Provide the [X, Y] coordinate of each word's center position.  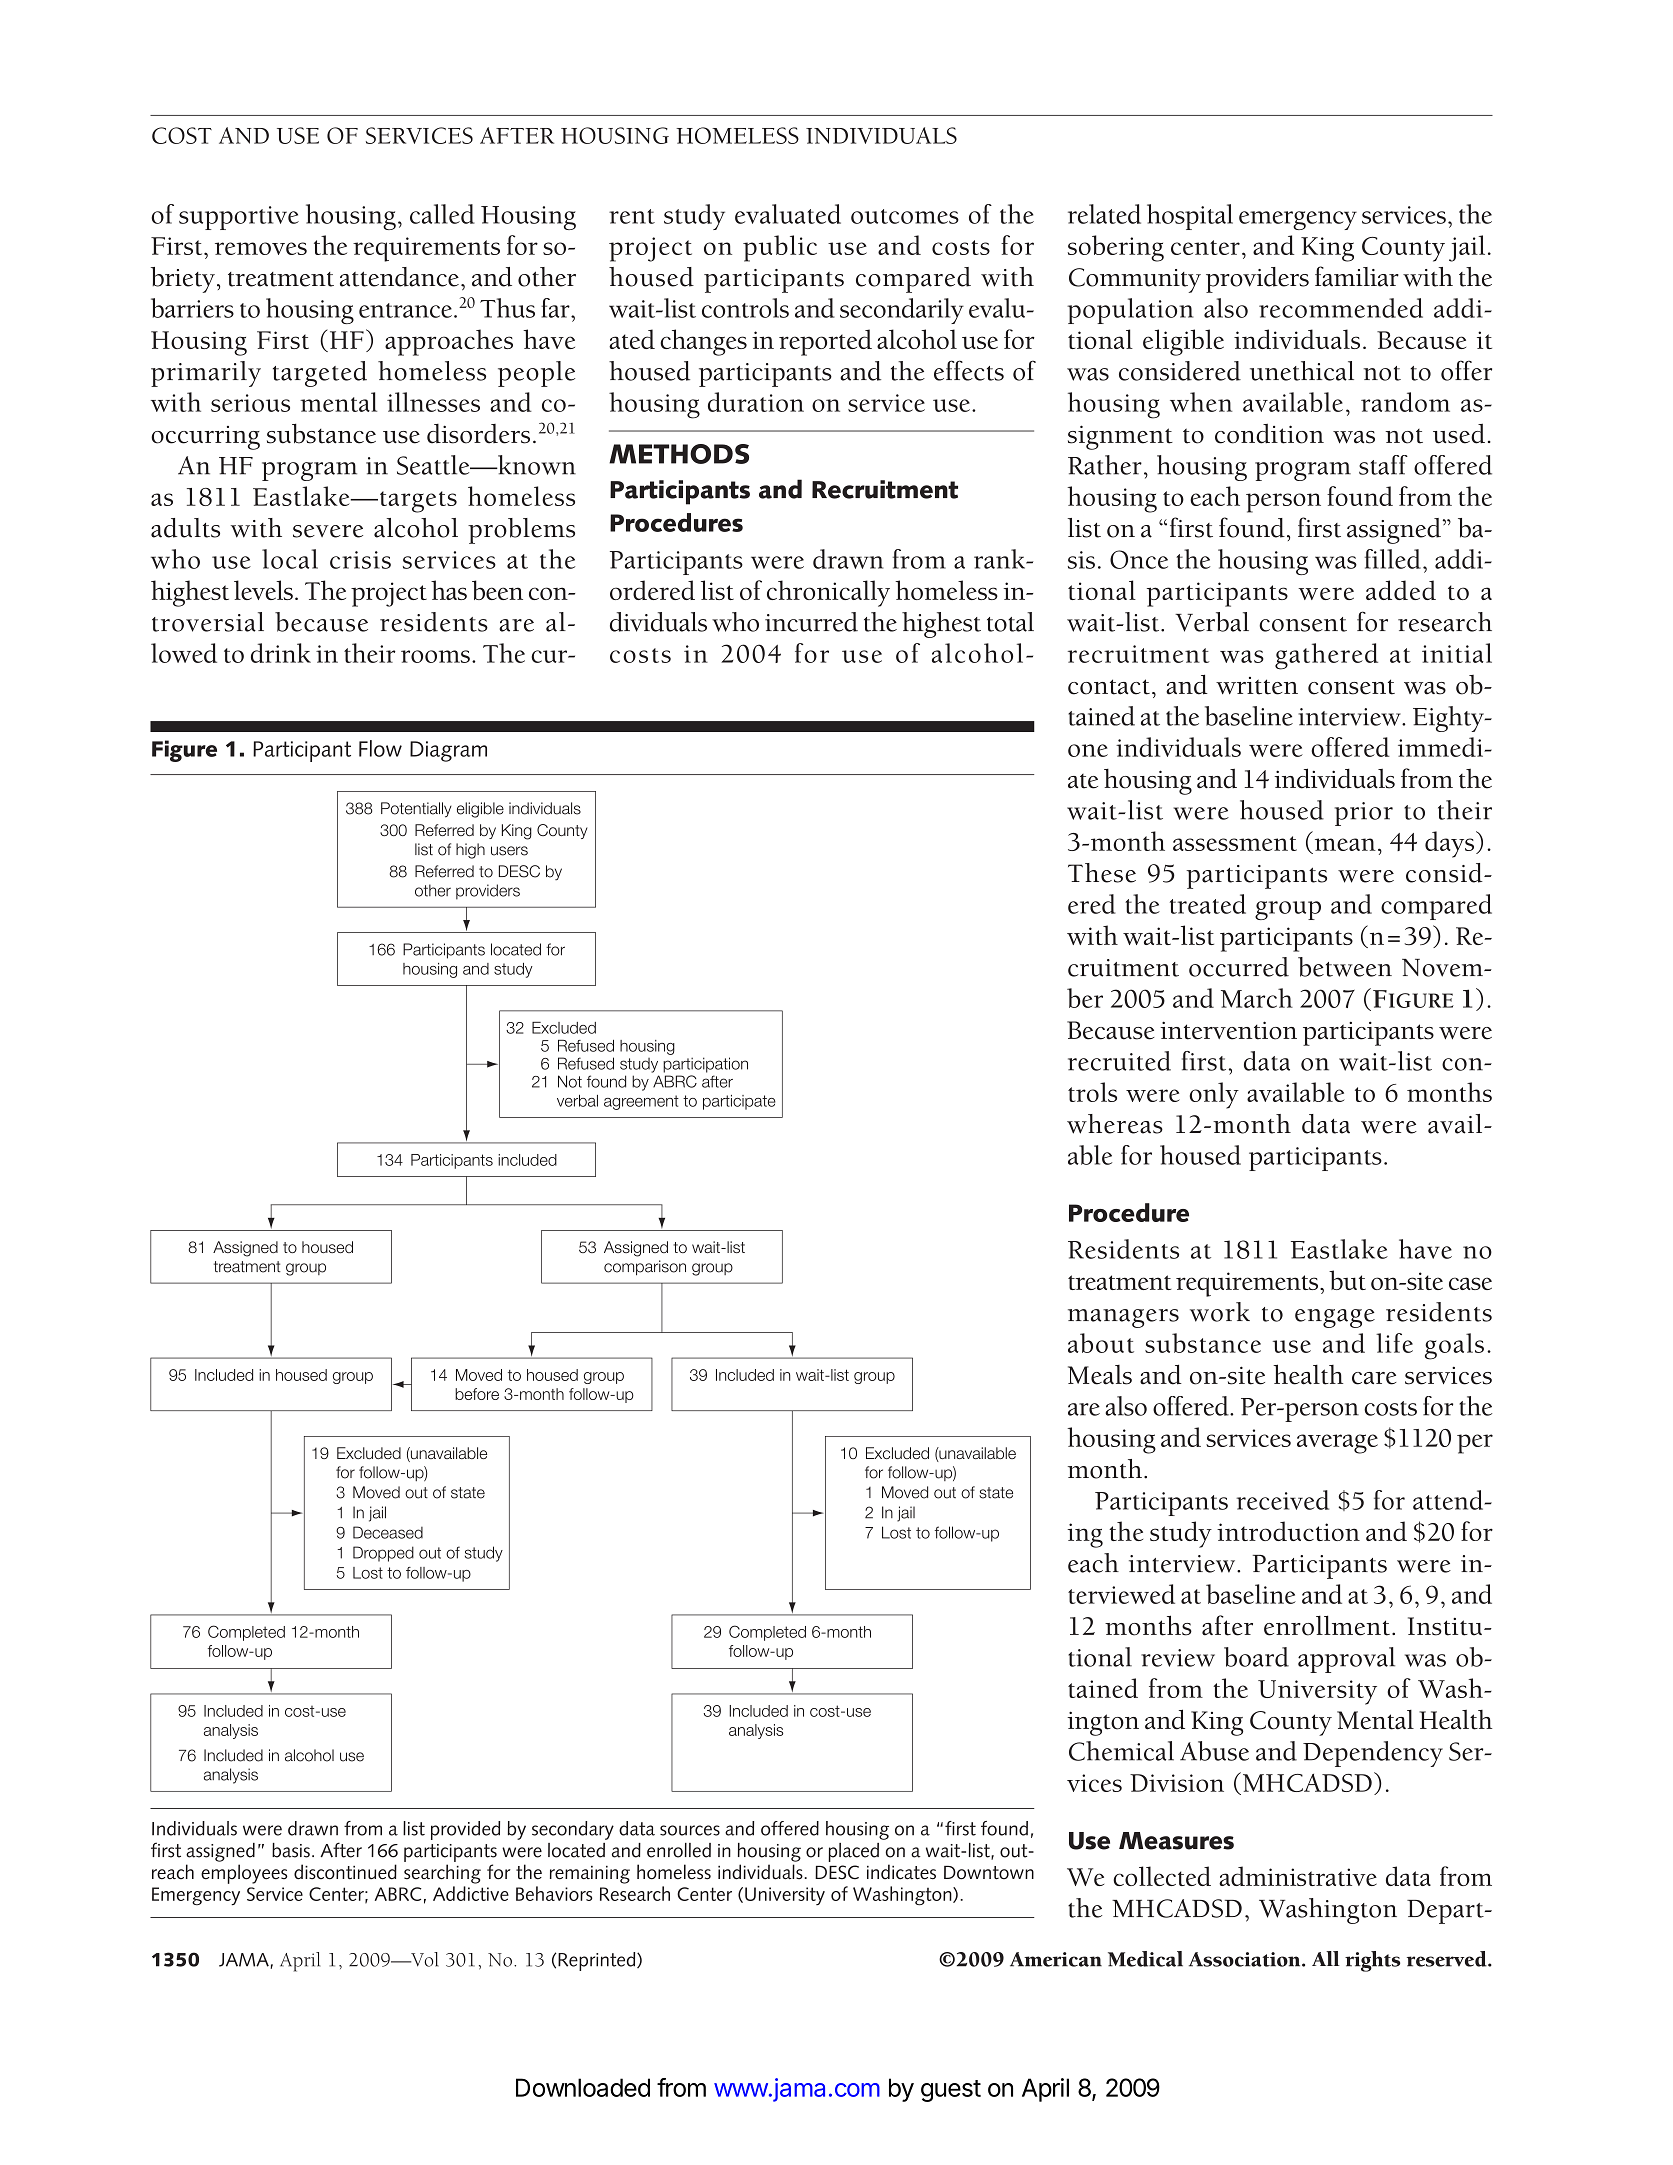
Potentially [416, 810]
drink [281, 653]
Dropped [383, 1554]
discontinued [345, 1872]
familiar [1357, 276]
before [477, 1394]
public [780, 248]
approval [1346, 1660]
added [1401, 590]
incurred [811, 622]
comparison [645, 1268]
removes [261, 248]
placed [853, 1852]
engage [1335, 1318]
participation [705, 1065]
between [1345, 967]
